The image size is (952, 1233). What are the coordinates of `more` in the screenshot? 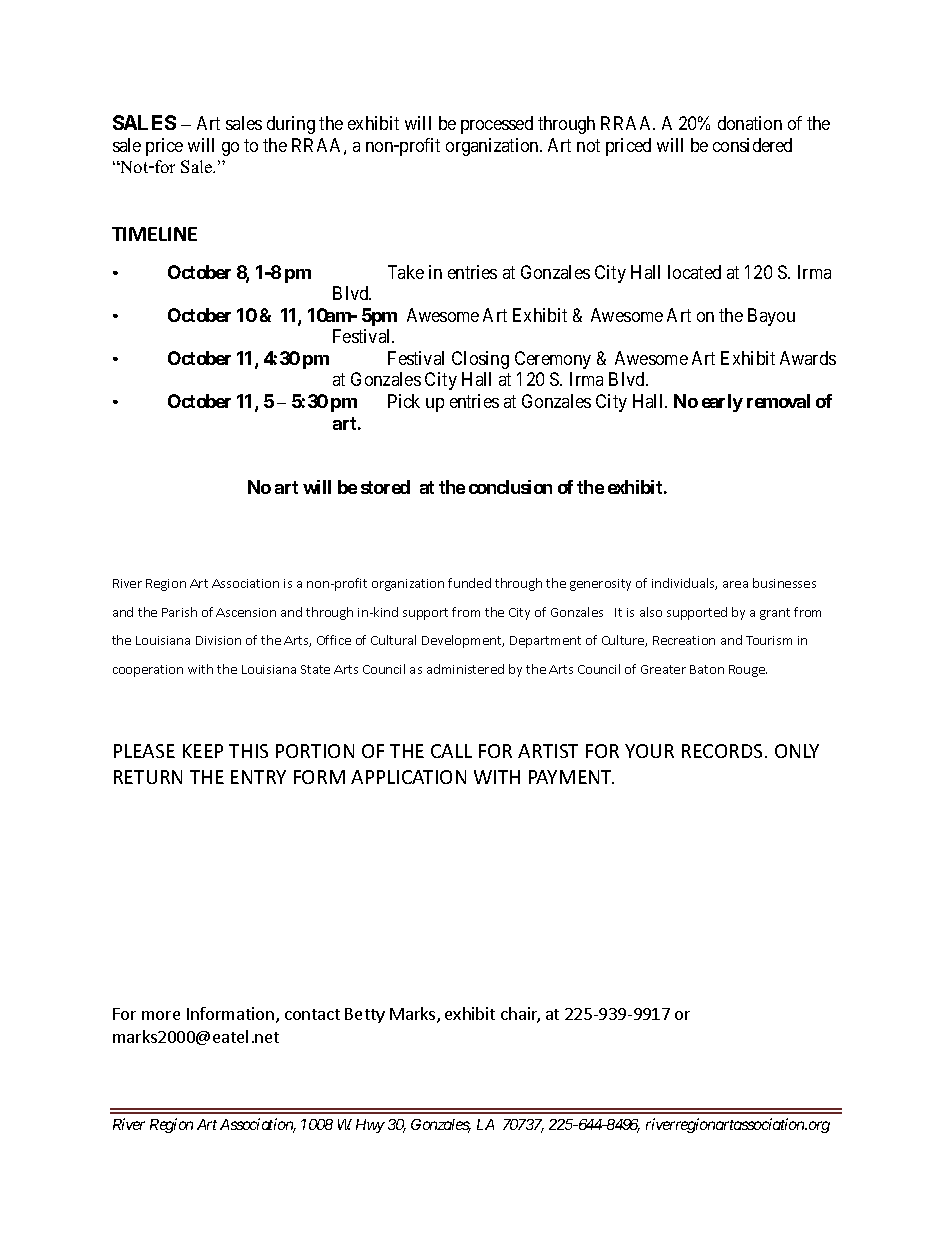 It's located at (161, 1015).
